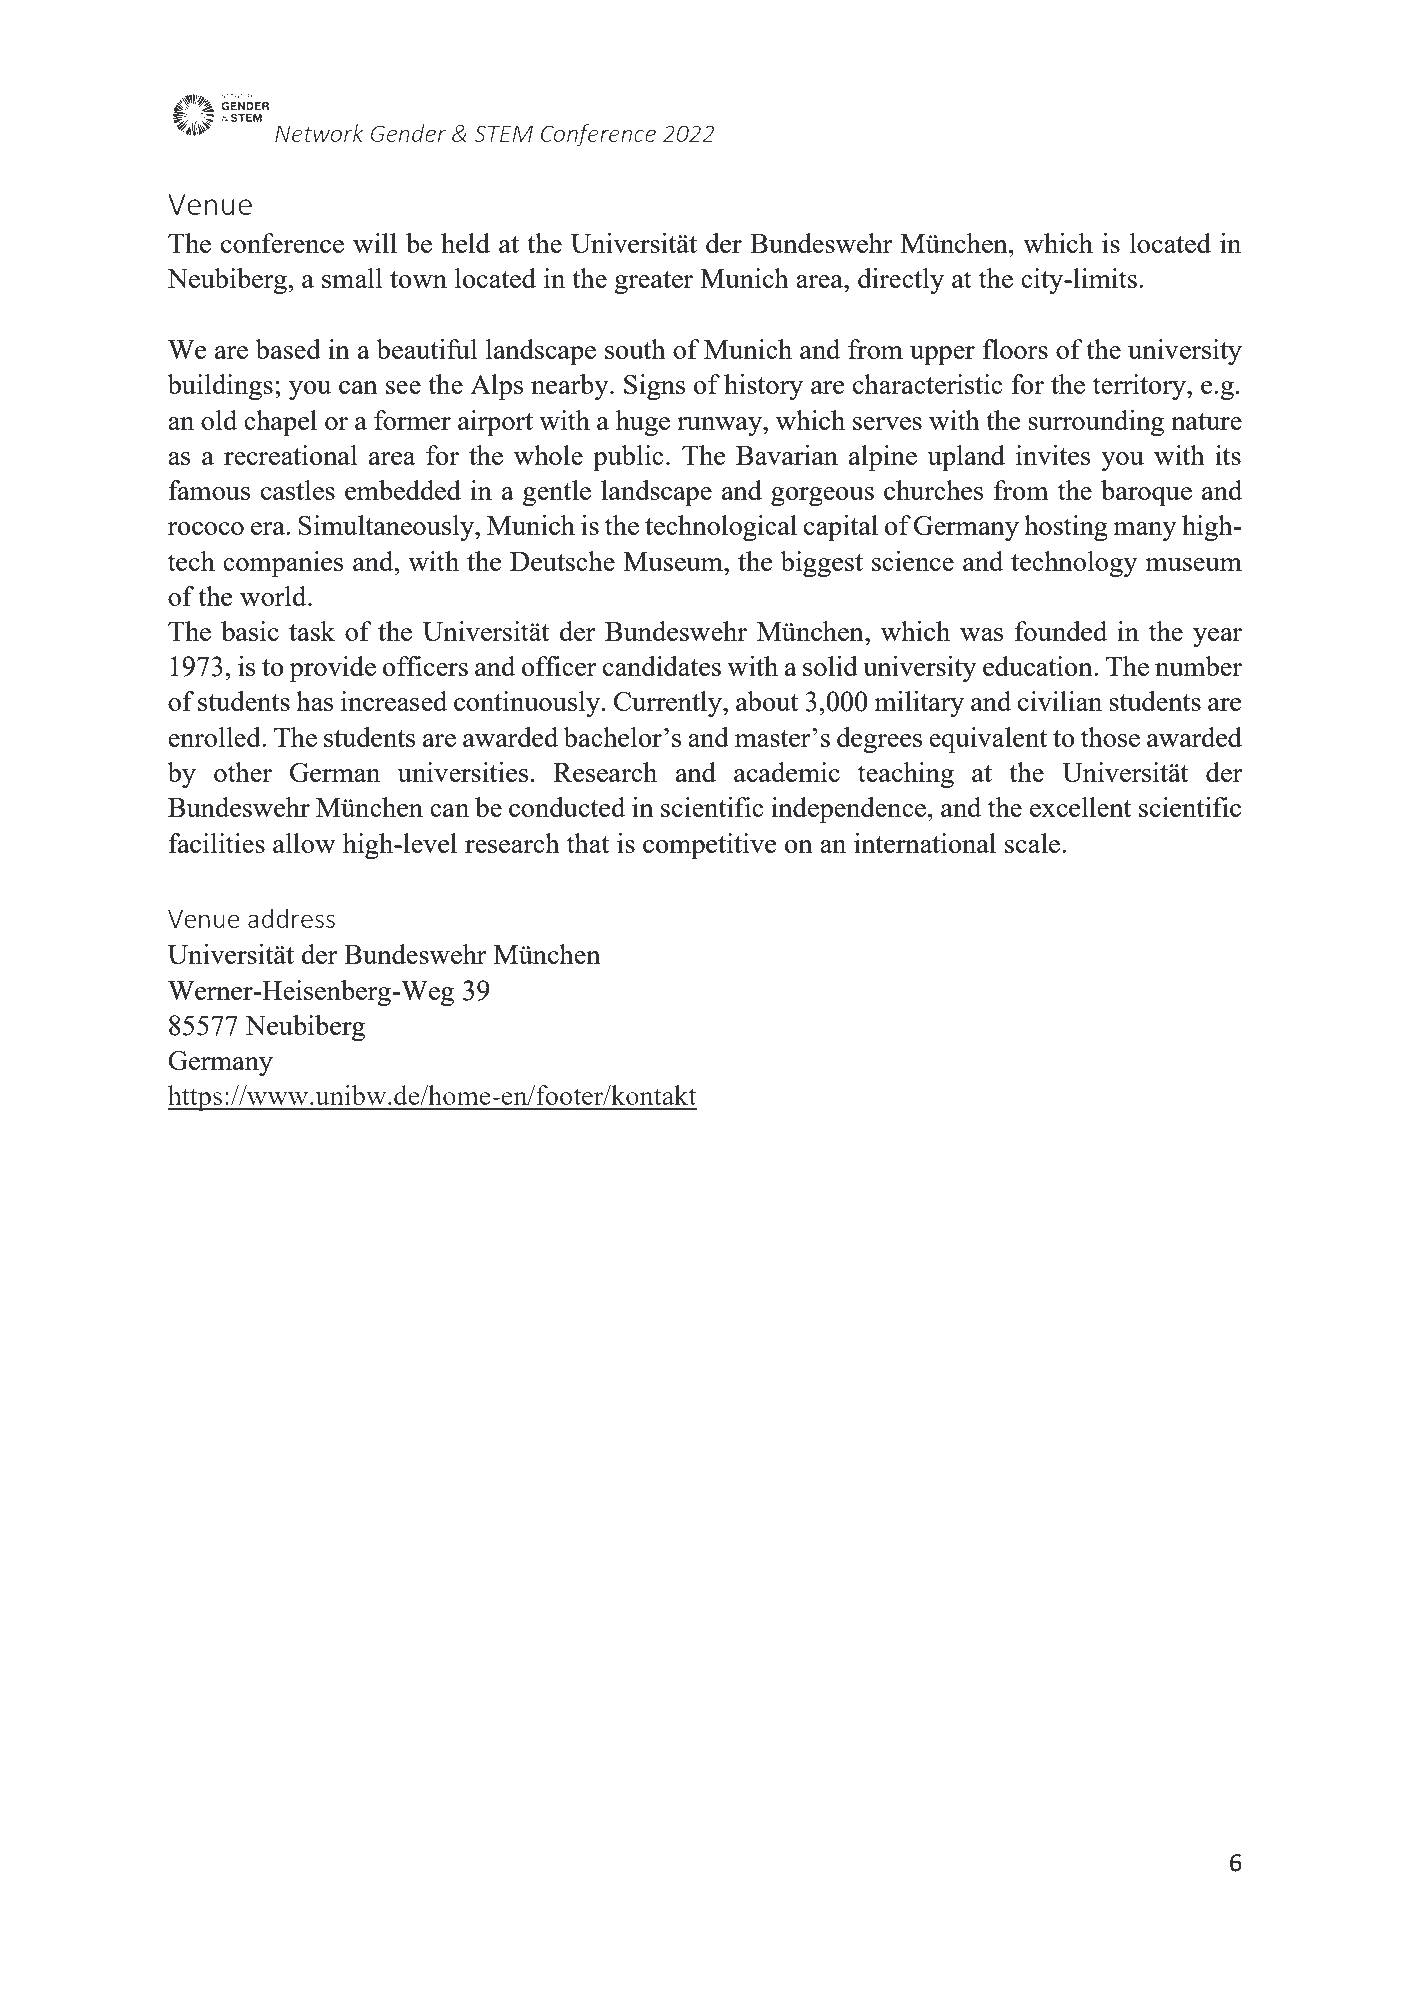 The width and height of the image is (1410, 1993). I want to click on address, so click(291, 918).
